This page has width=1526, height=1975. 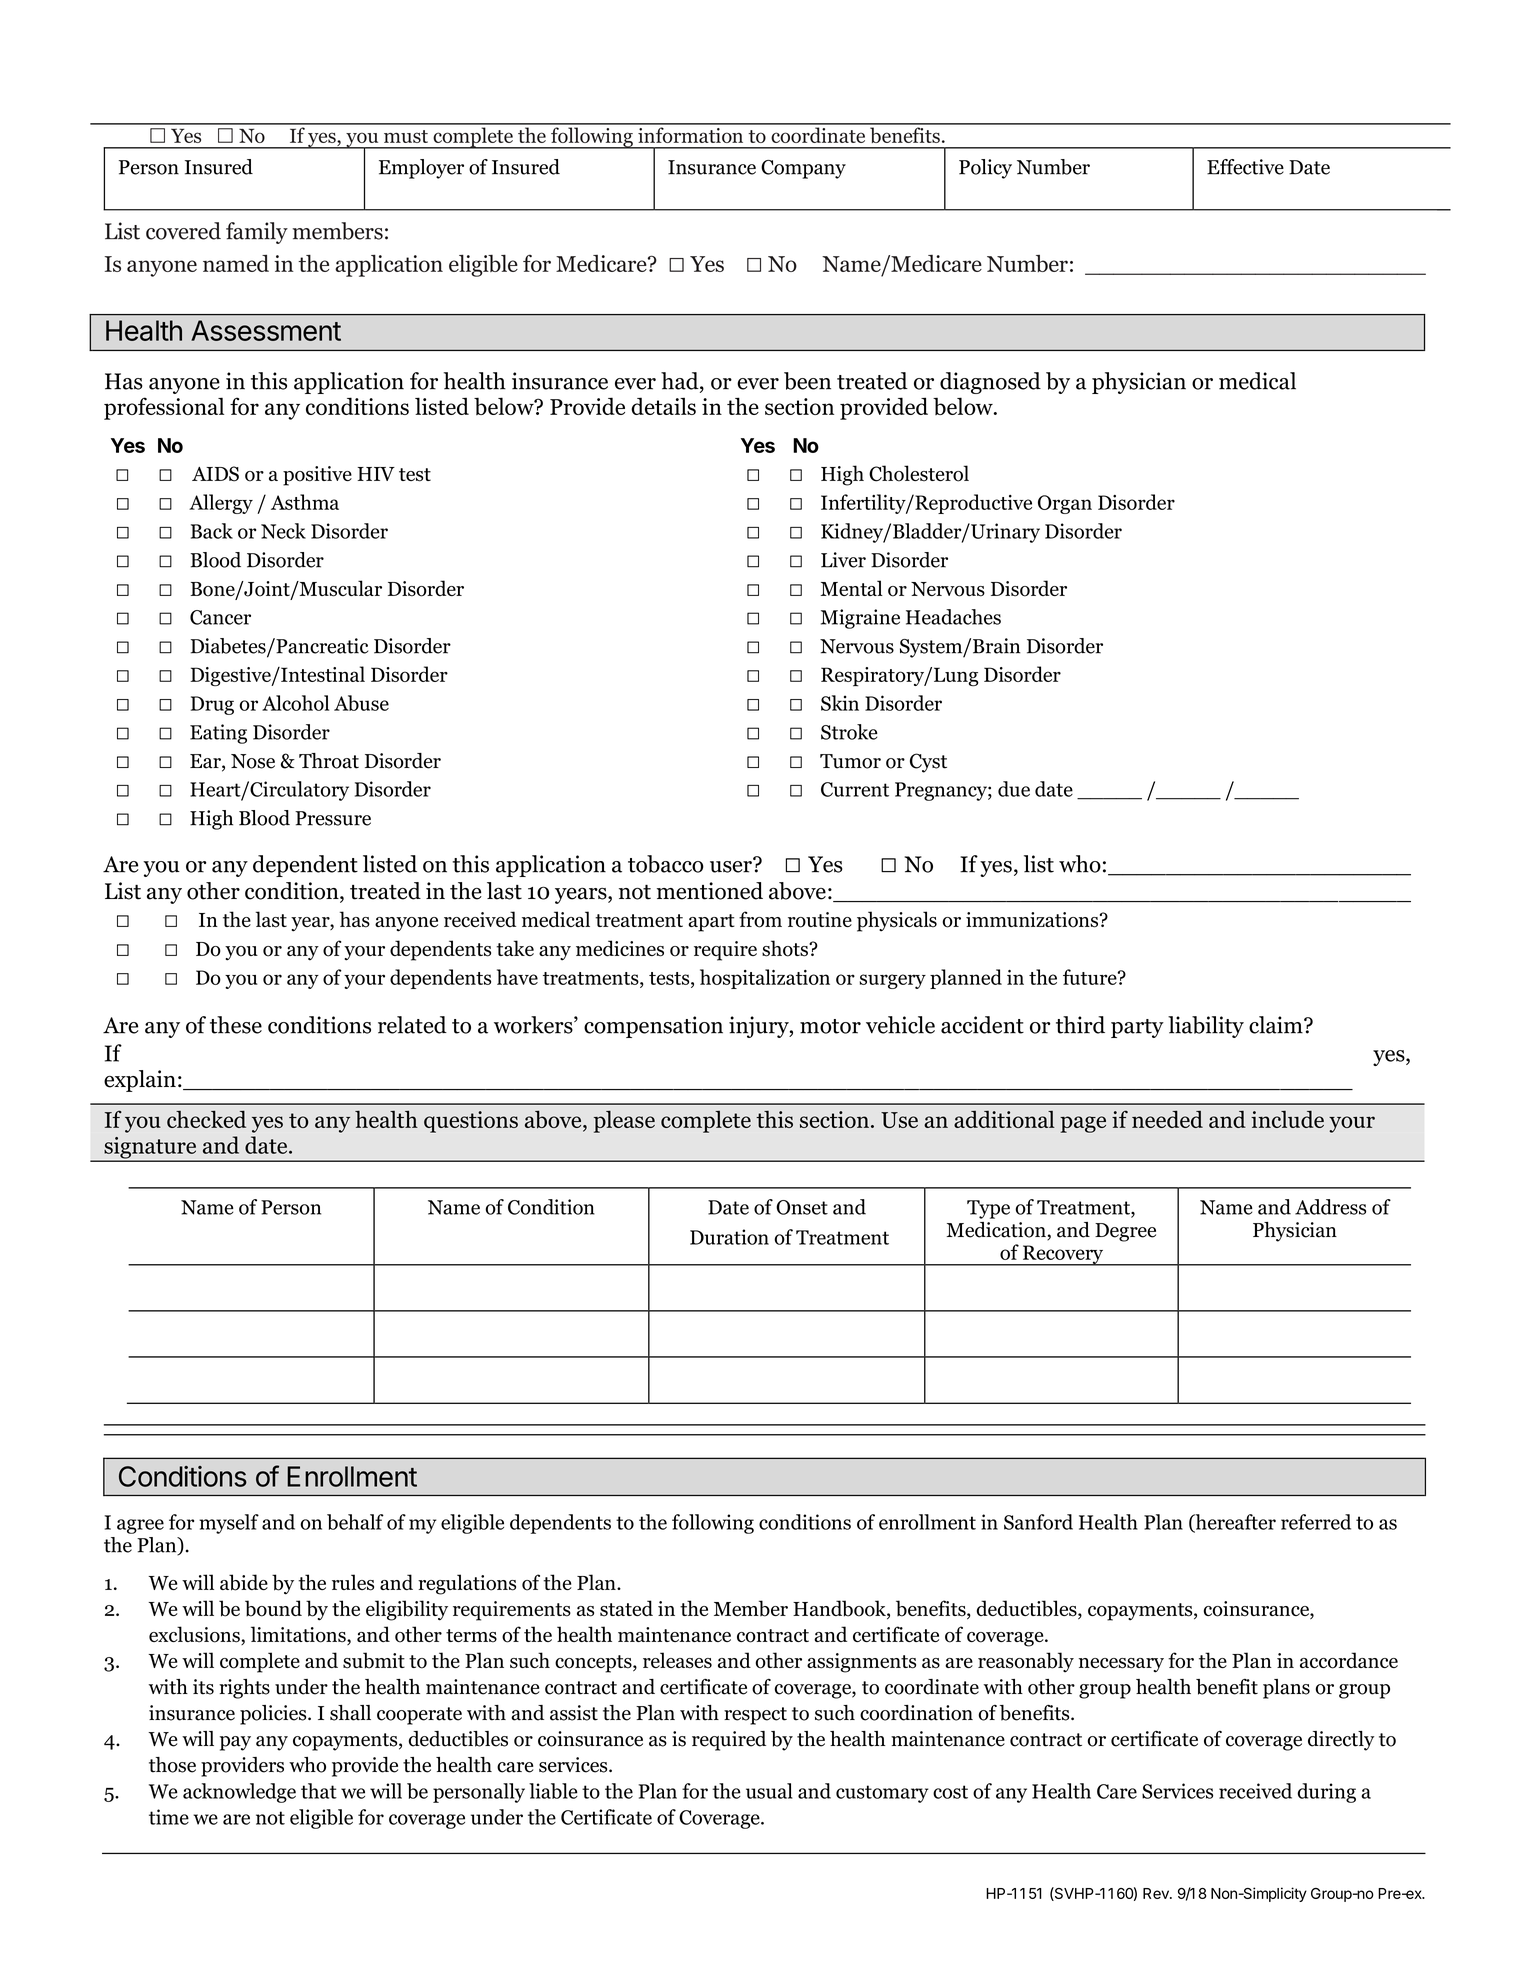 What do you see at coordinates (803, 169) in the page?
I see `Company` at bounding box center [803, 169].
